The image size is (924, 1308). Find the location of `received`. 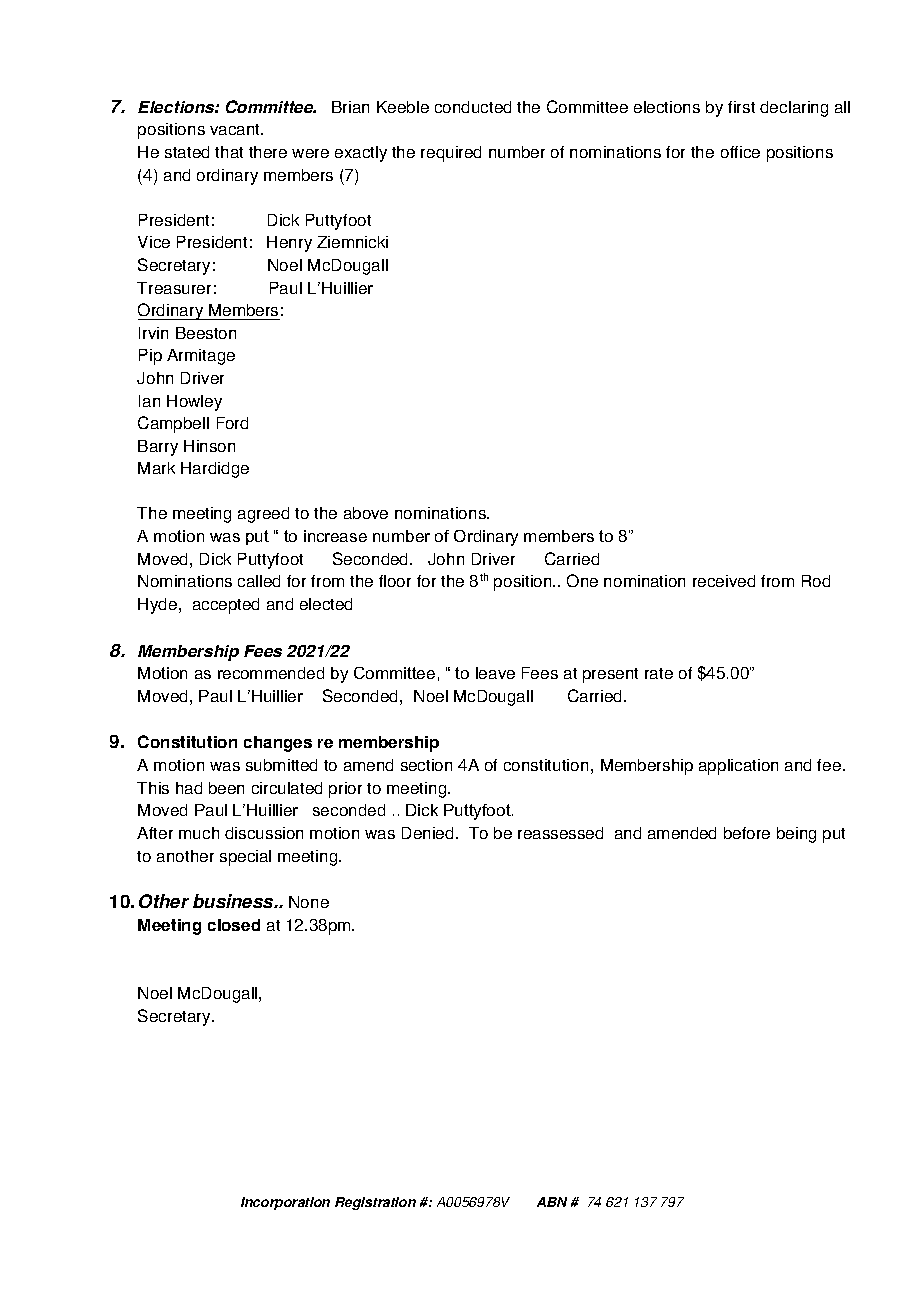

received is located at coordinates (724, 581).
